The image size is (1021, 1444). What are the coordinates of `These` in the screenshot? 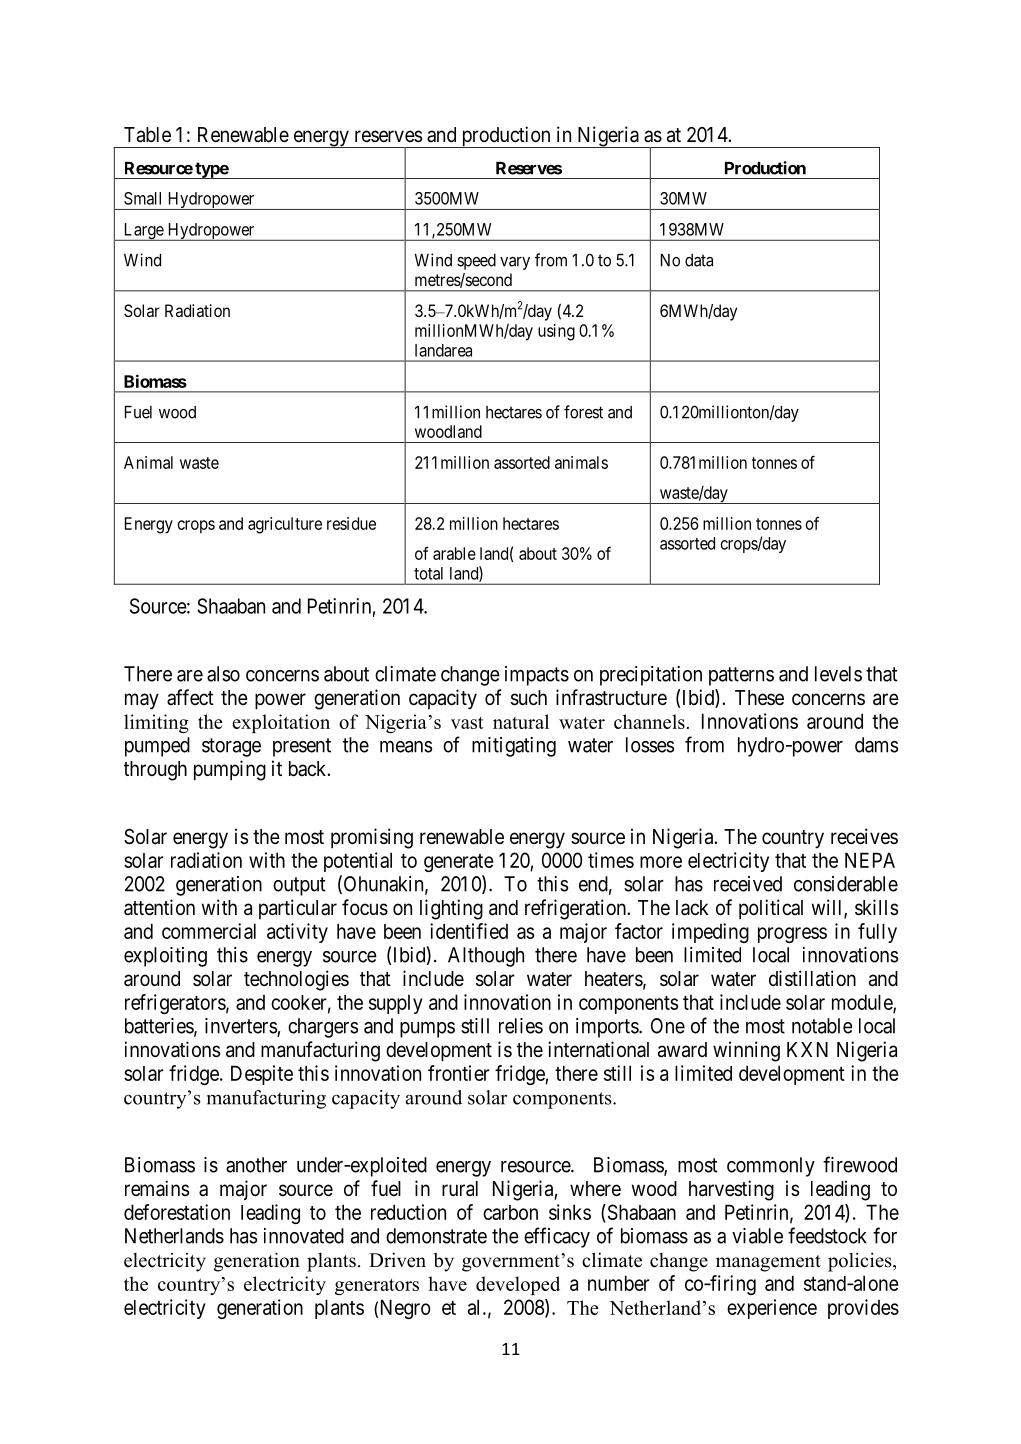 It's located at (759, 697).
